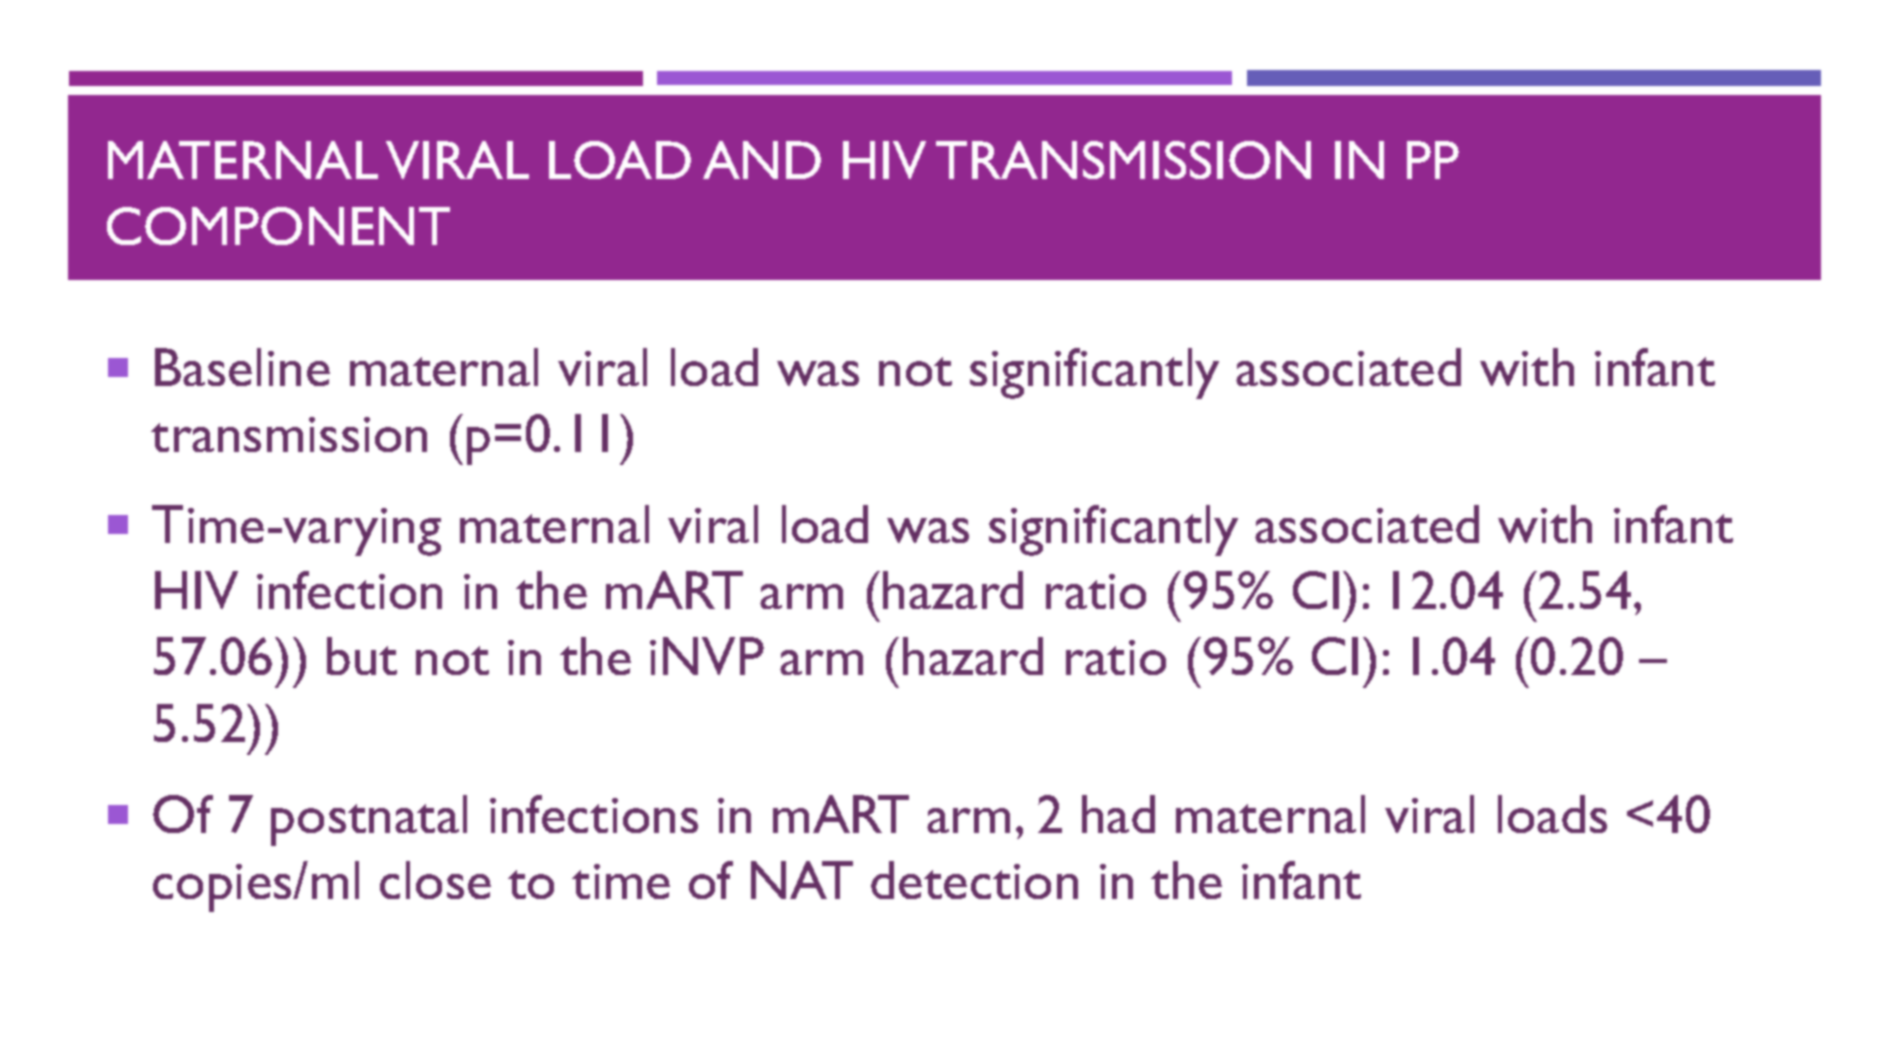  I want to click on but, so click(362, 656).
